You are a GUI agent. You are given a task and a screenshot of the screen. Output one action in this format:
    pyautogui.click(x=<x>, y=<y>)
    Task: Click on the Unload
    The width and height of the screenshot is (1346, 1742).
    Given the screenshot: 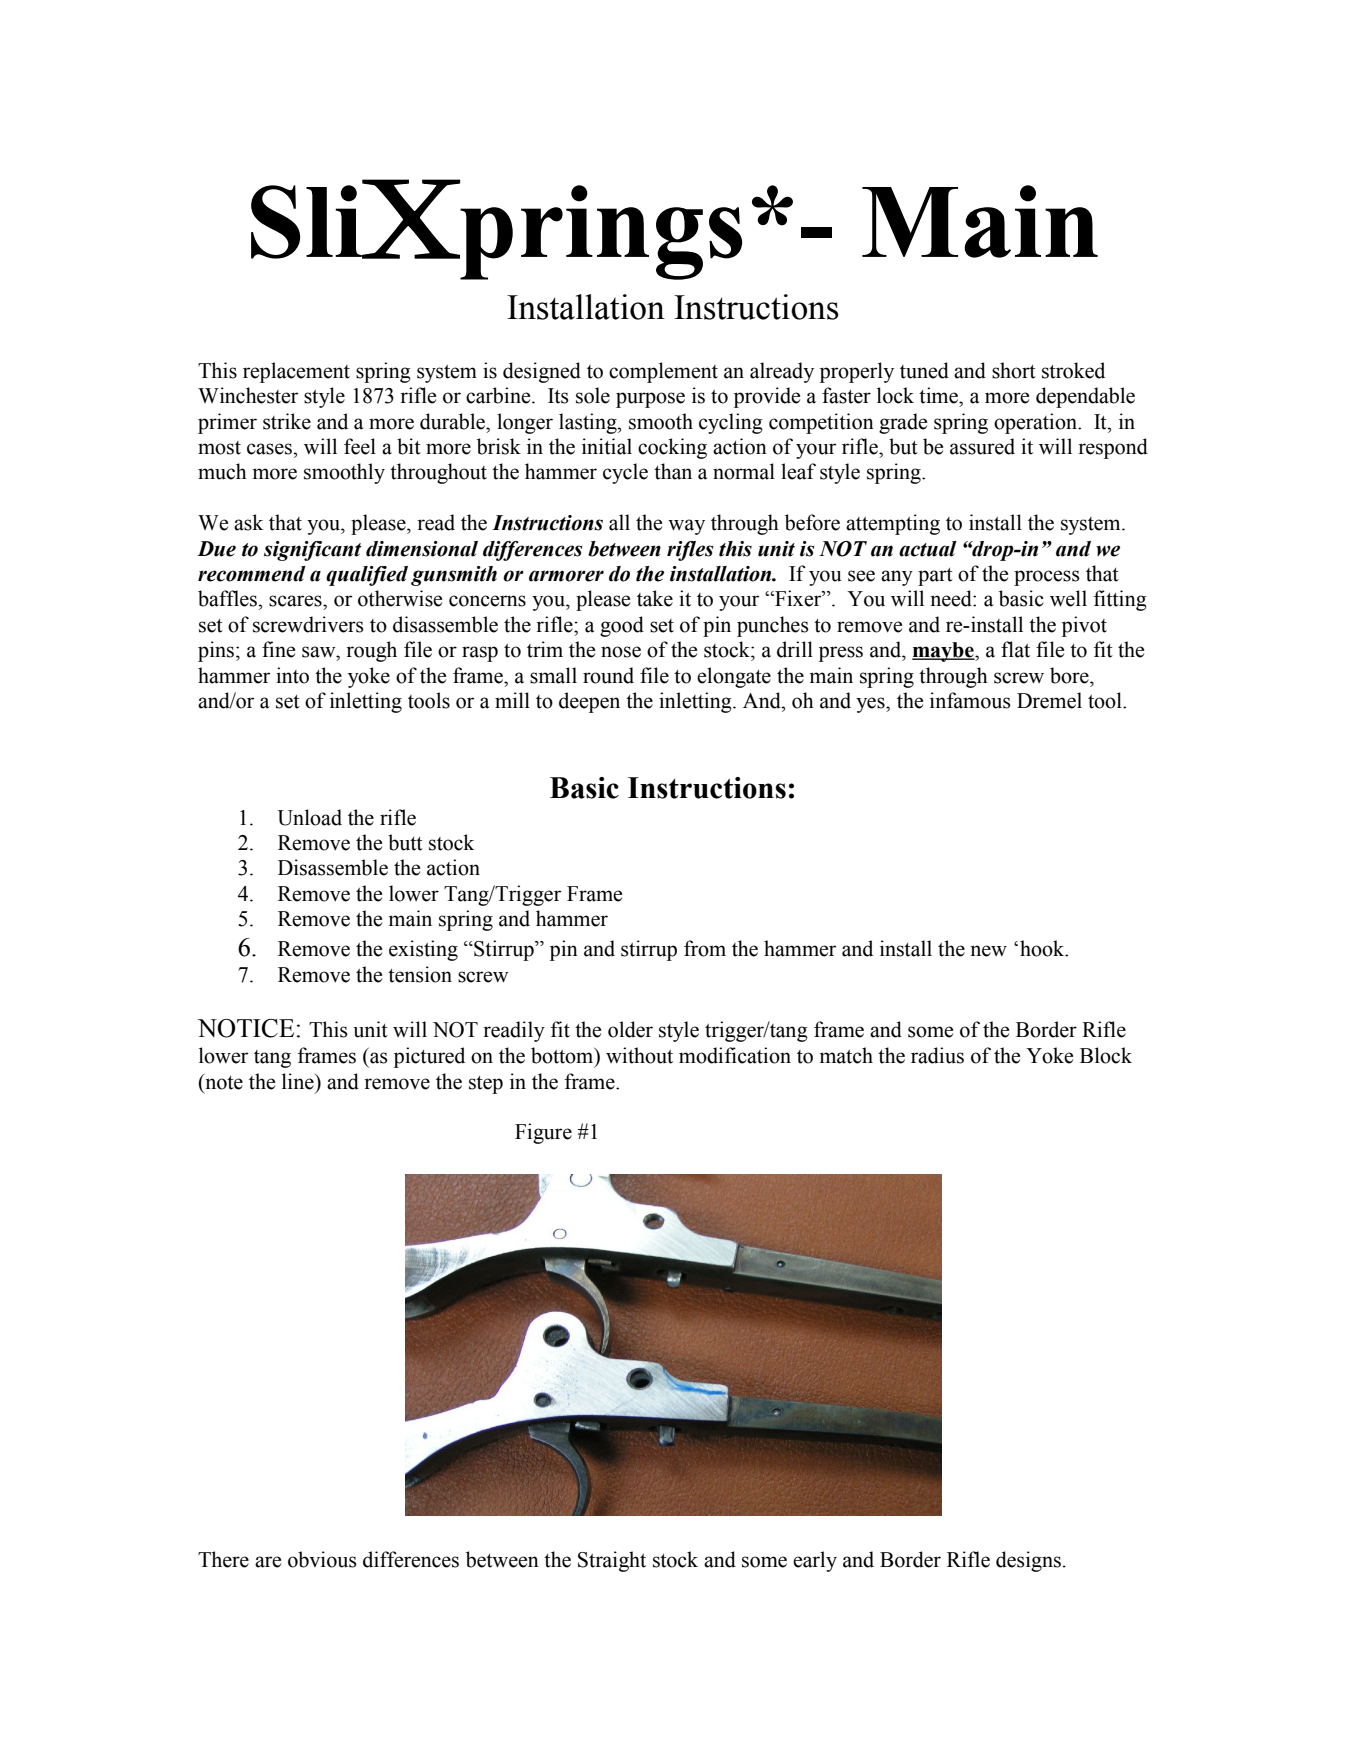 What is the action you would take?
    pyautogui.click(x=309, y=817)
